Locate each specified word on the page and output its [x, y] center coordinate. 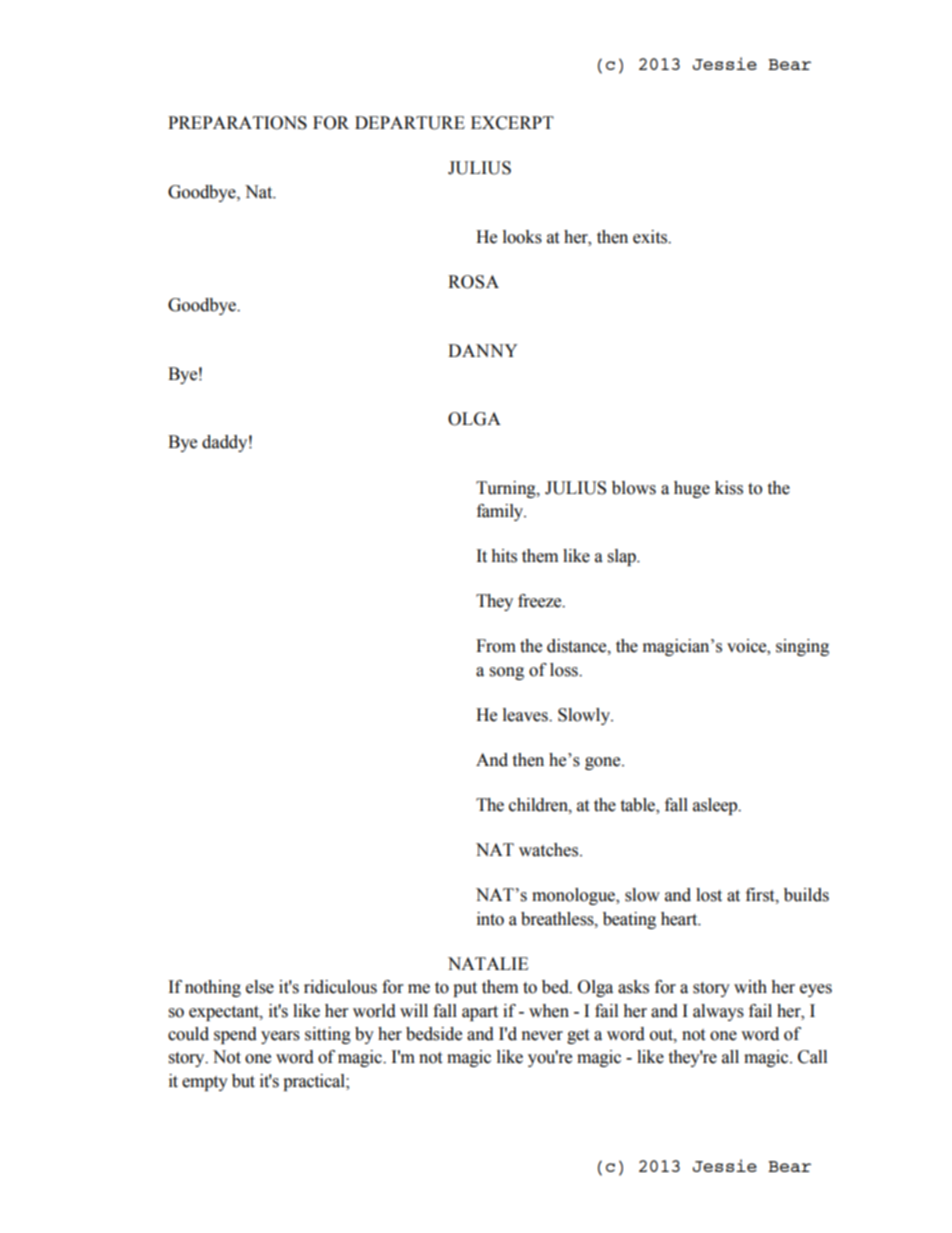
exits [651, 237]
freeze [541, 601]
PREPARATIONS [237, 123]
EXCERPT [512, 123]
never [542, 1036]
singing [802, 647]
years [280, 1037]
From [496, 646]
